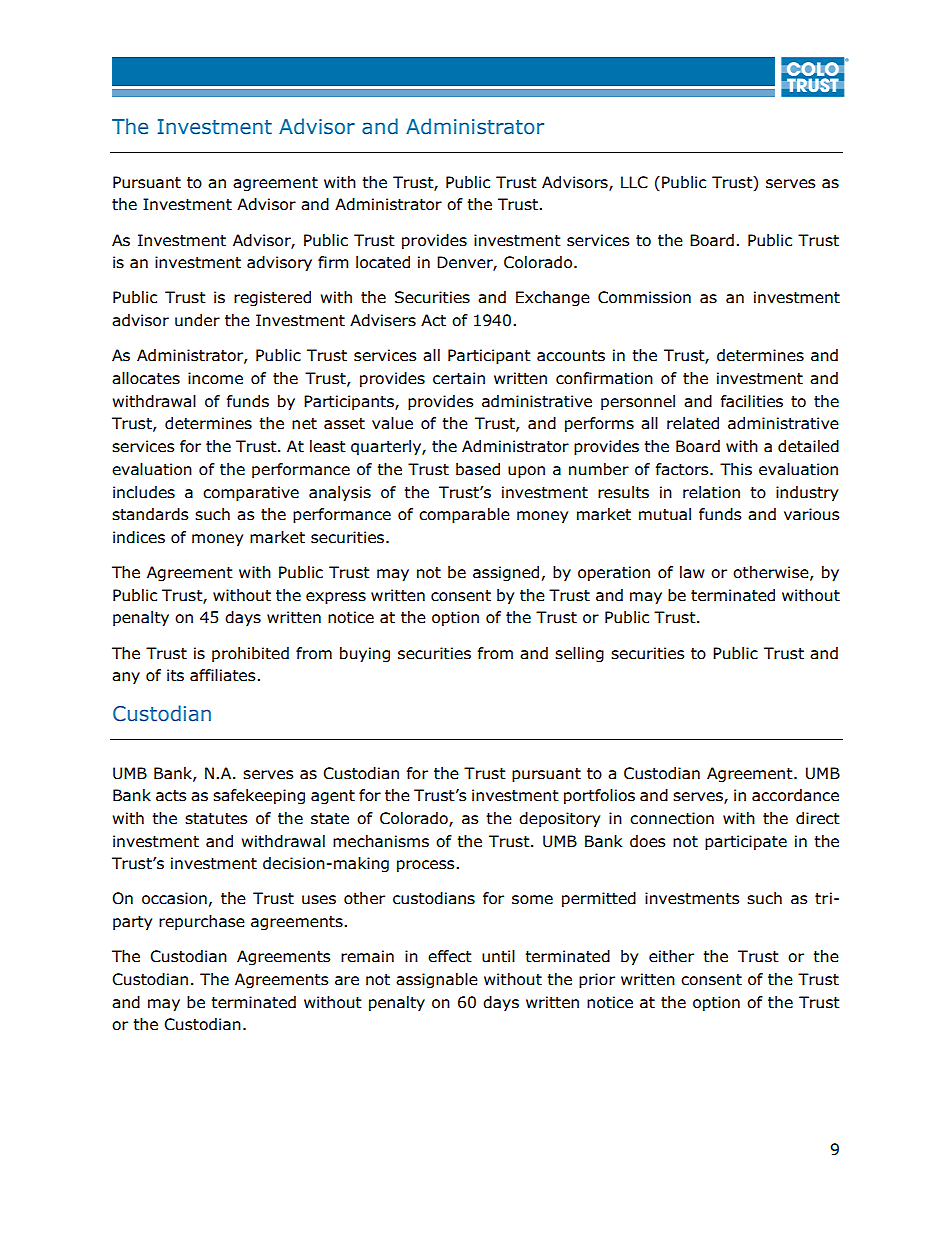  I want to click on located, so click(383, 262).
